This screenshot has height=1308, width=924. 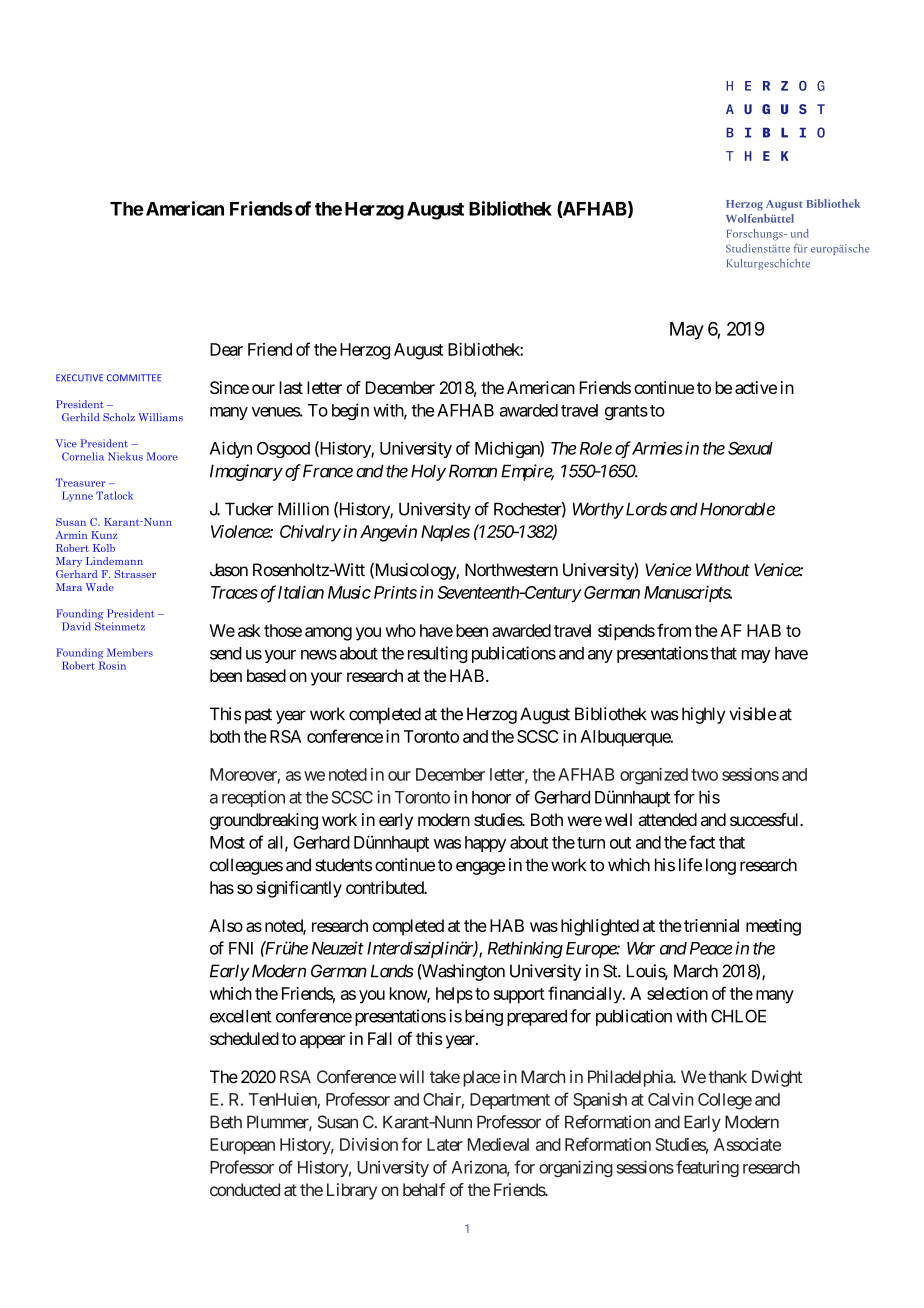 I want to click on two, so click(x=704, y=775).
